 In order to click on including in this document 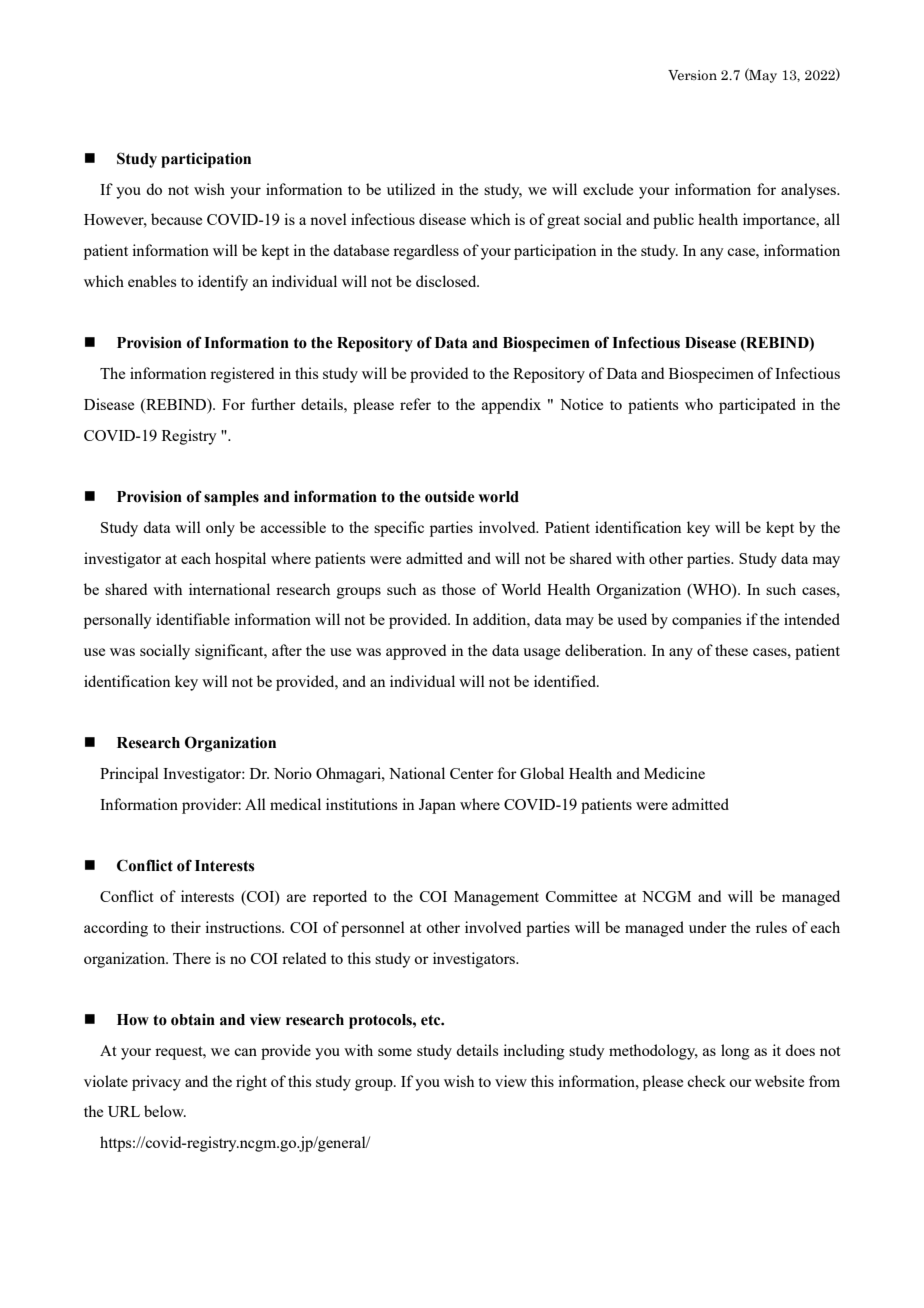, I will do `click(534, 1052)`.
